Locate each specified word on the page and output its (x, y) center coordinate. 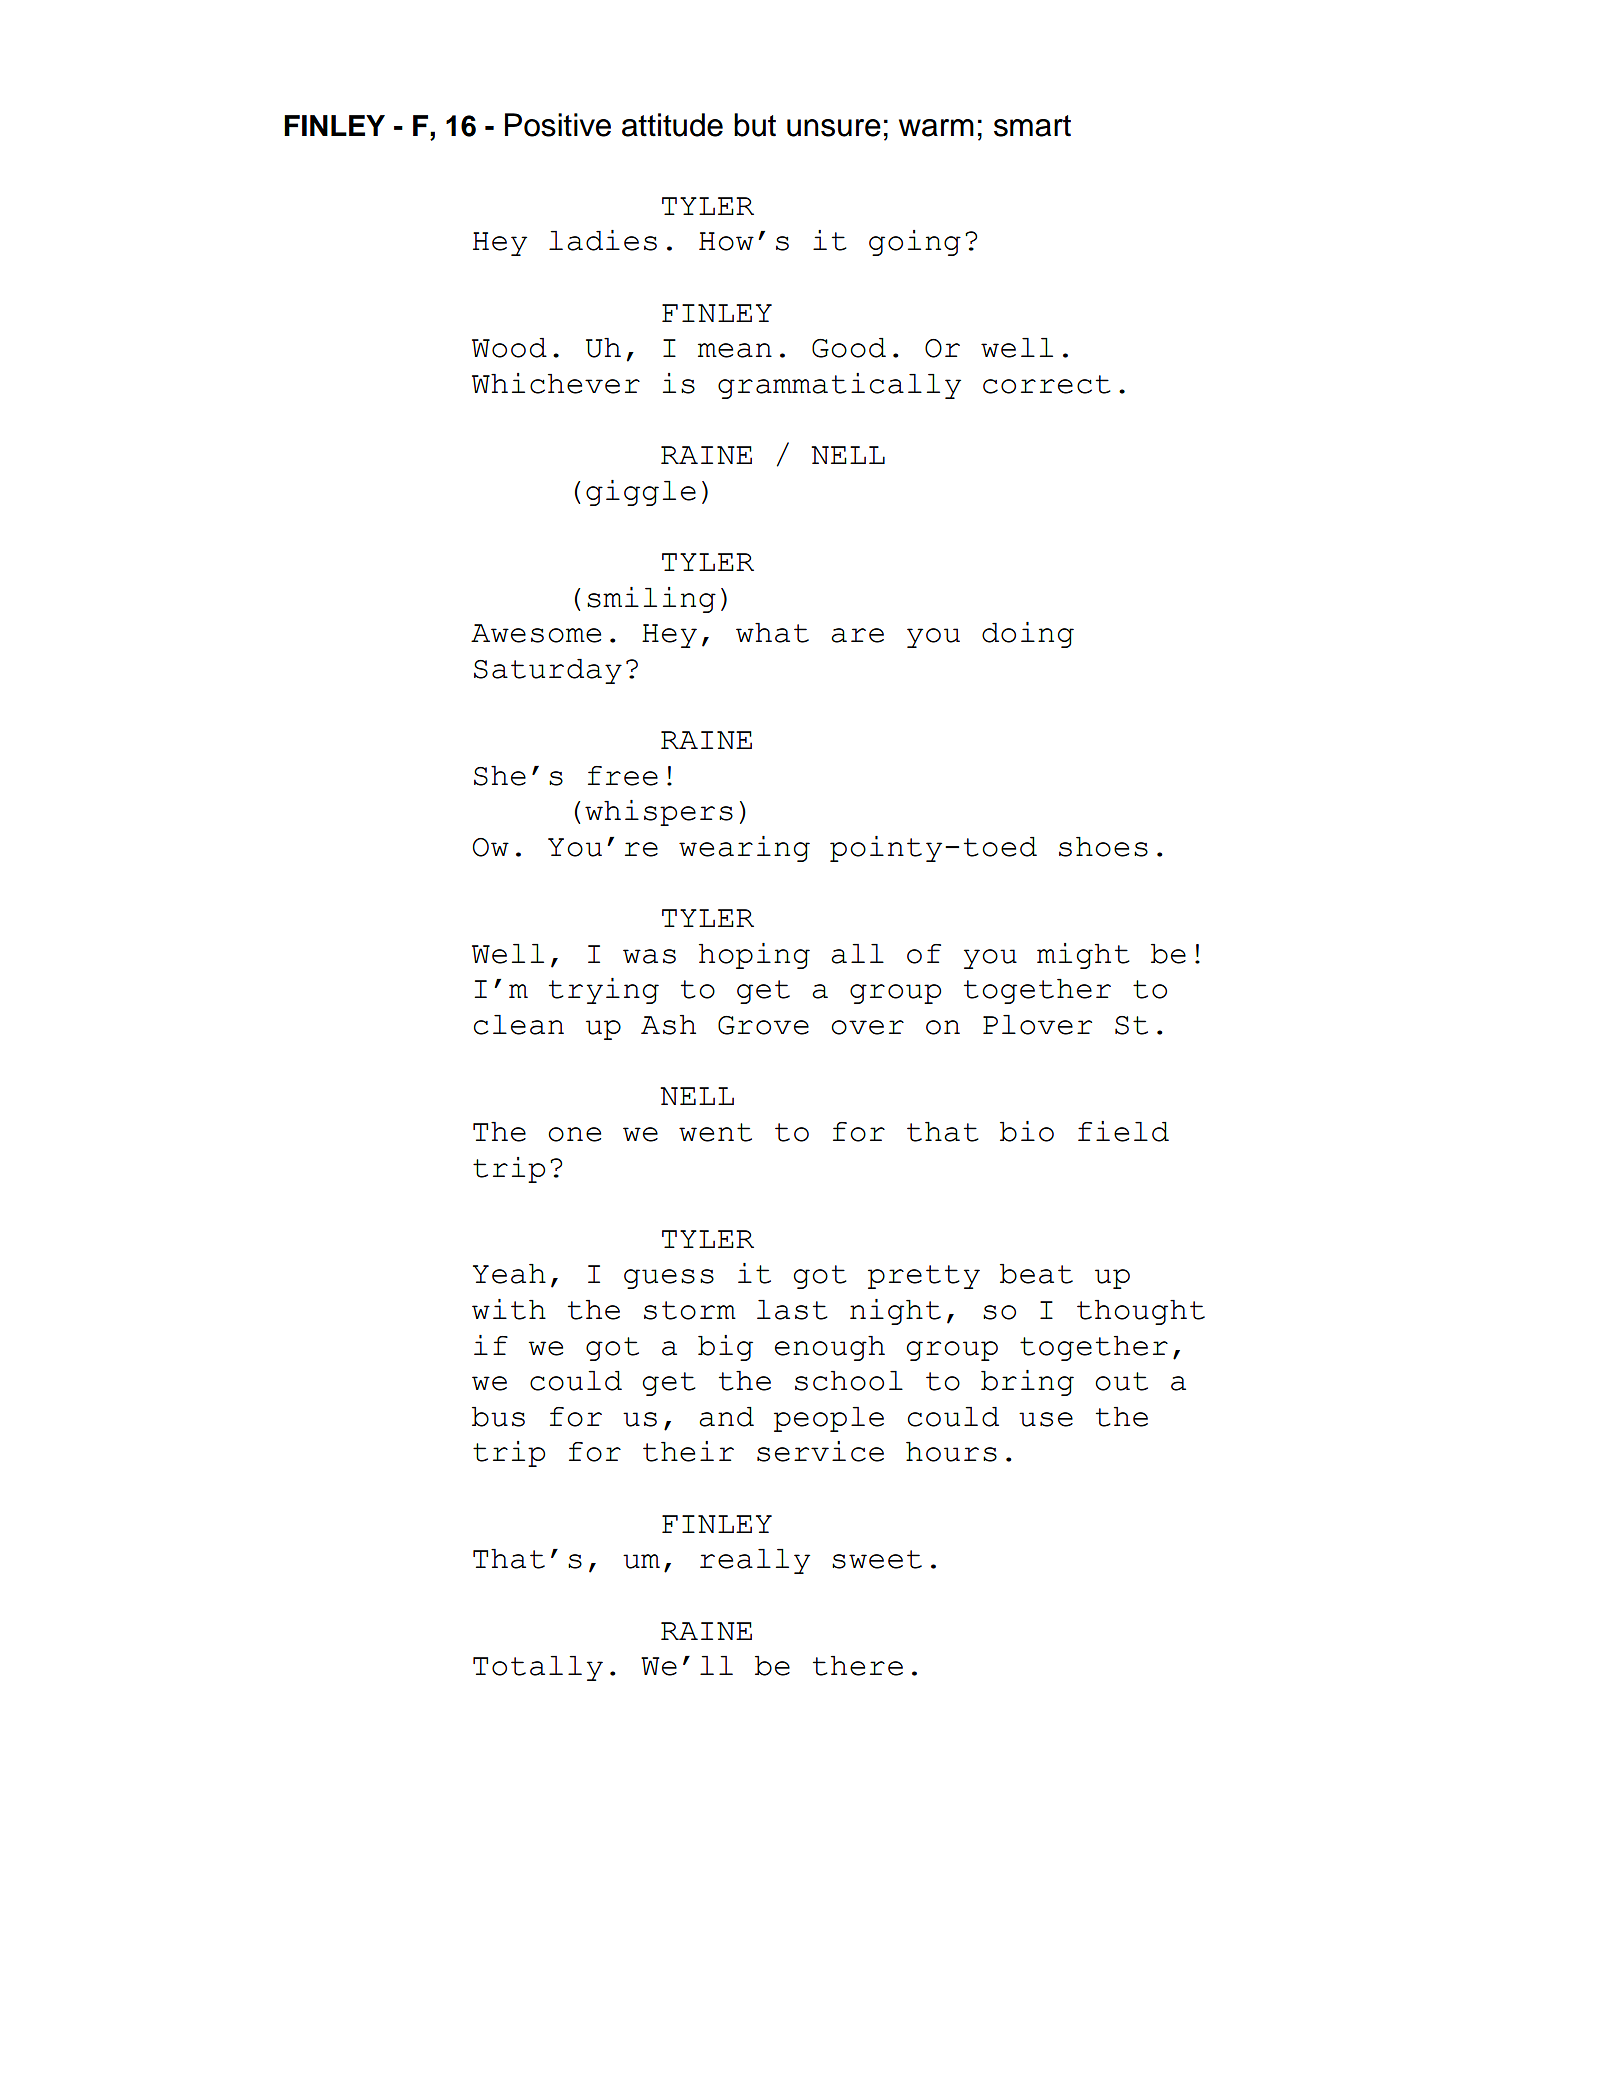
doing (1028, 635)
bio (1027, 1131)
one (574, 1134)
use (1046, 1419)
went (715, 1132)
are (857, 635)
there (858, 1666)
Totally (538, 1668)
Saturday (548, 671)
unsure (834, 128)
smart (1032, 126)
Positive (558, 125)
